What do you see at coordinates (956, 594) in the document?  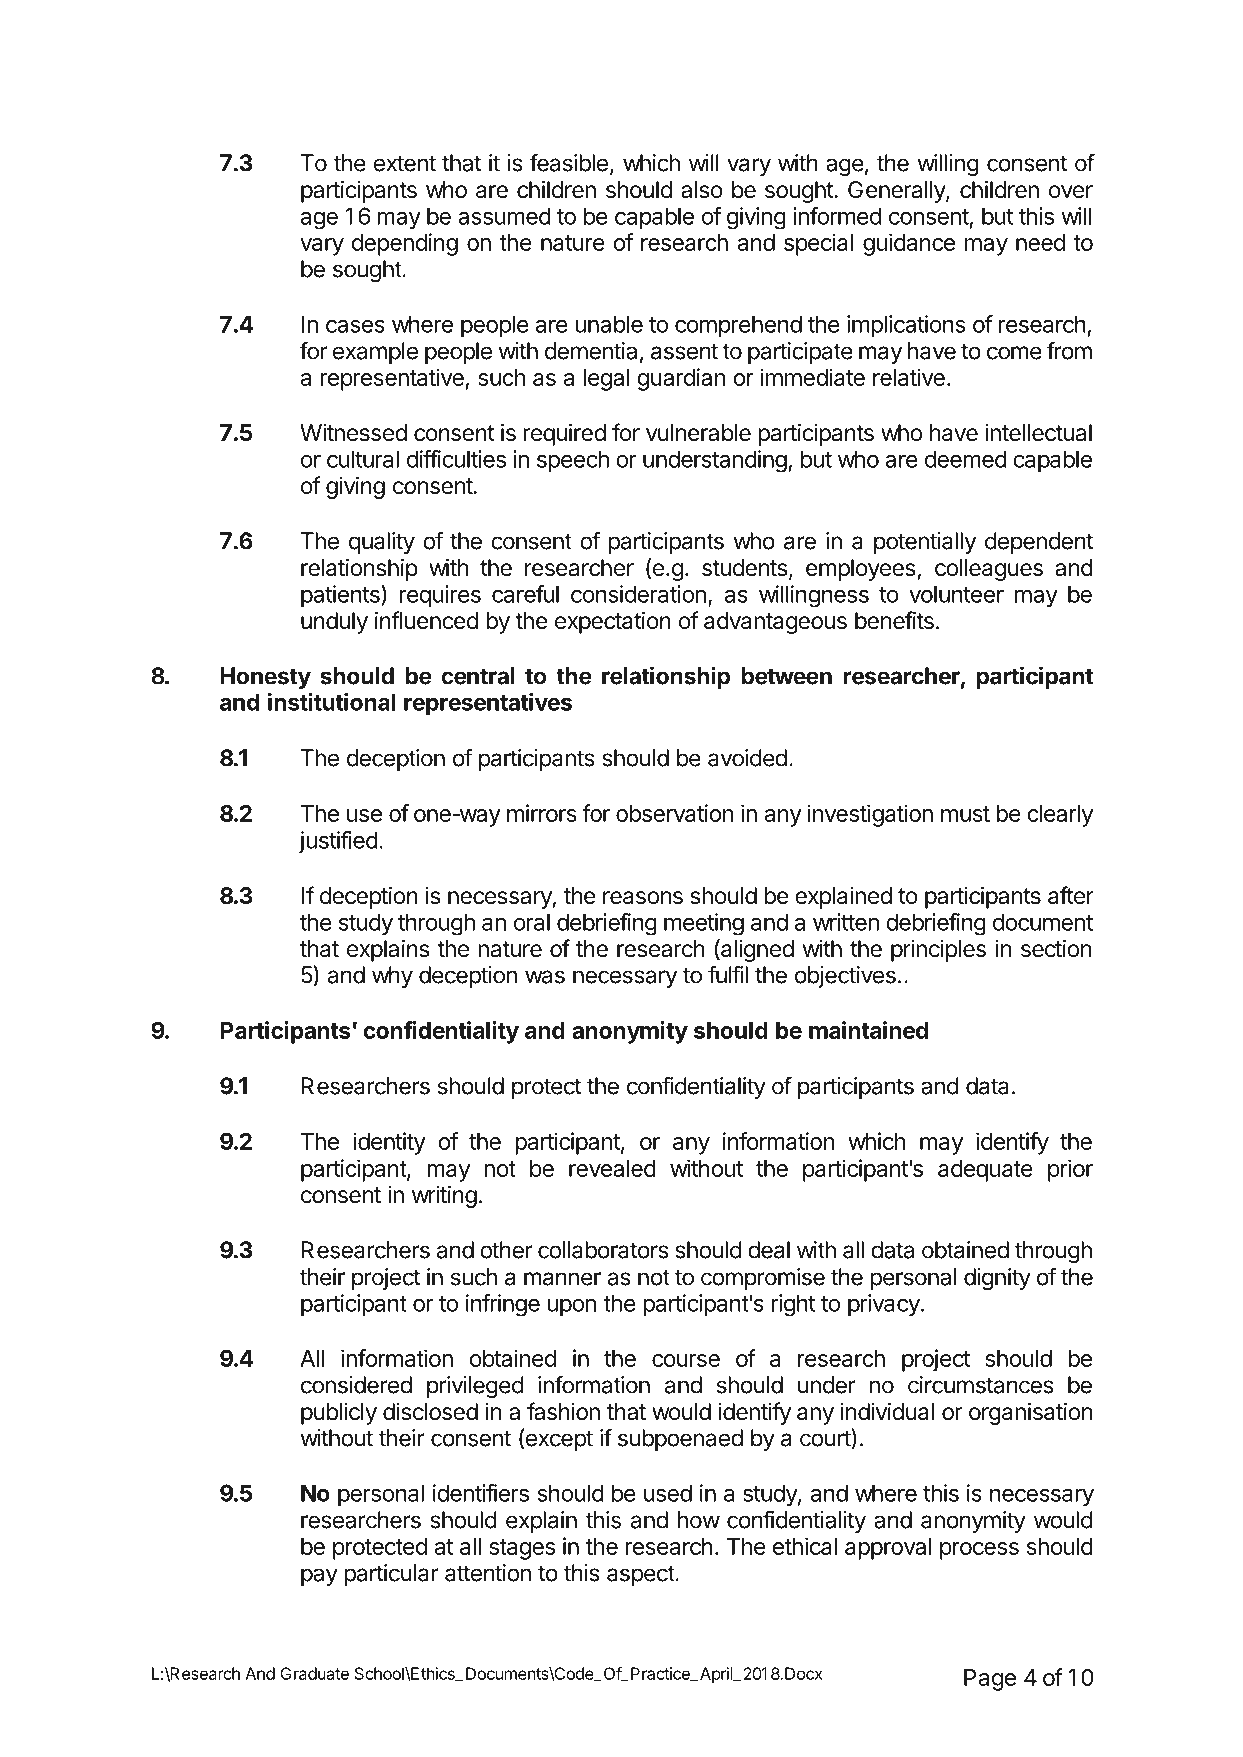 I see `volunteer` at bounding box center [956, 594].
